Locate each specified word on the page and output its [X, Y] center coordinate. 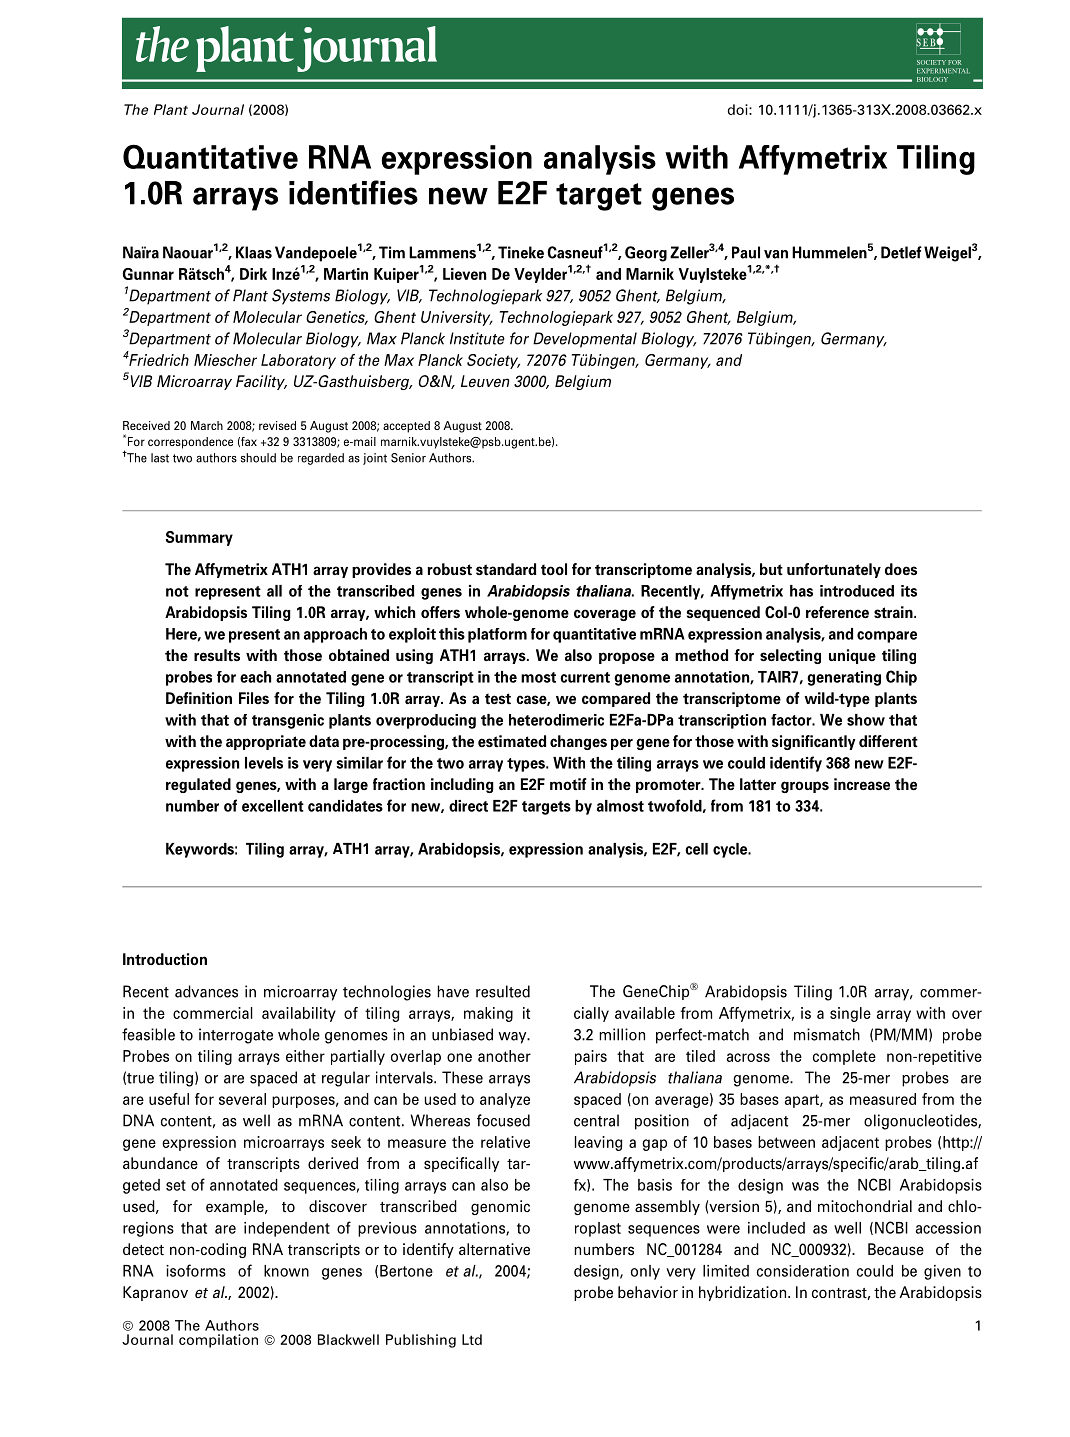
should [258, 458]
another [504, 1056]
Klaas [254, 252]
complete [844, 1057]
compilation [218, 1341]
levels [264, 763]
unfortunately [834, 570]
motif [568, 784]
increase [862, 784]
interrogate [236, 1036]
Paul [746, 252]
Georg [646, 254]
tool [554, 569]
